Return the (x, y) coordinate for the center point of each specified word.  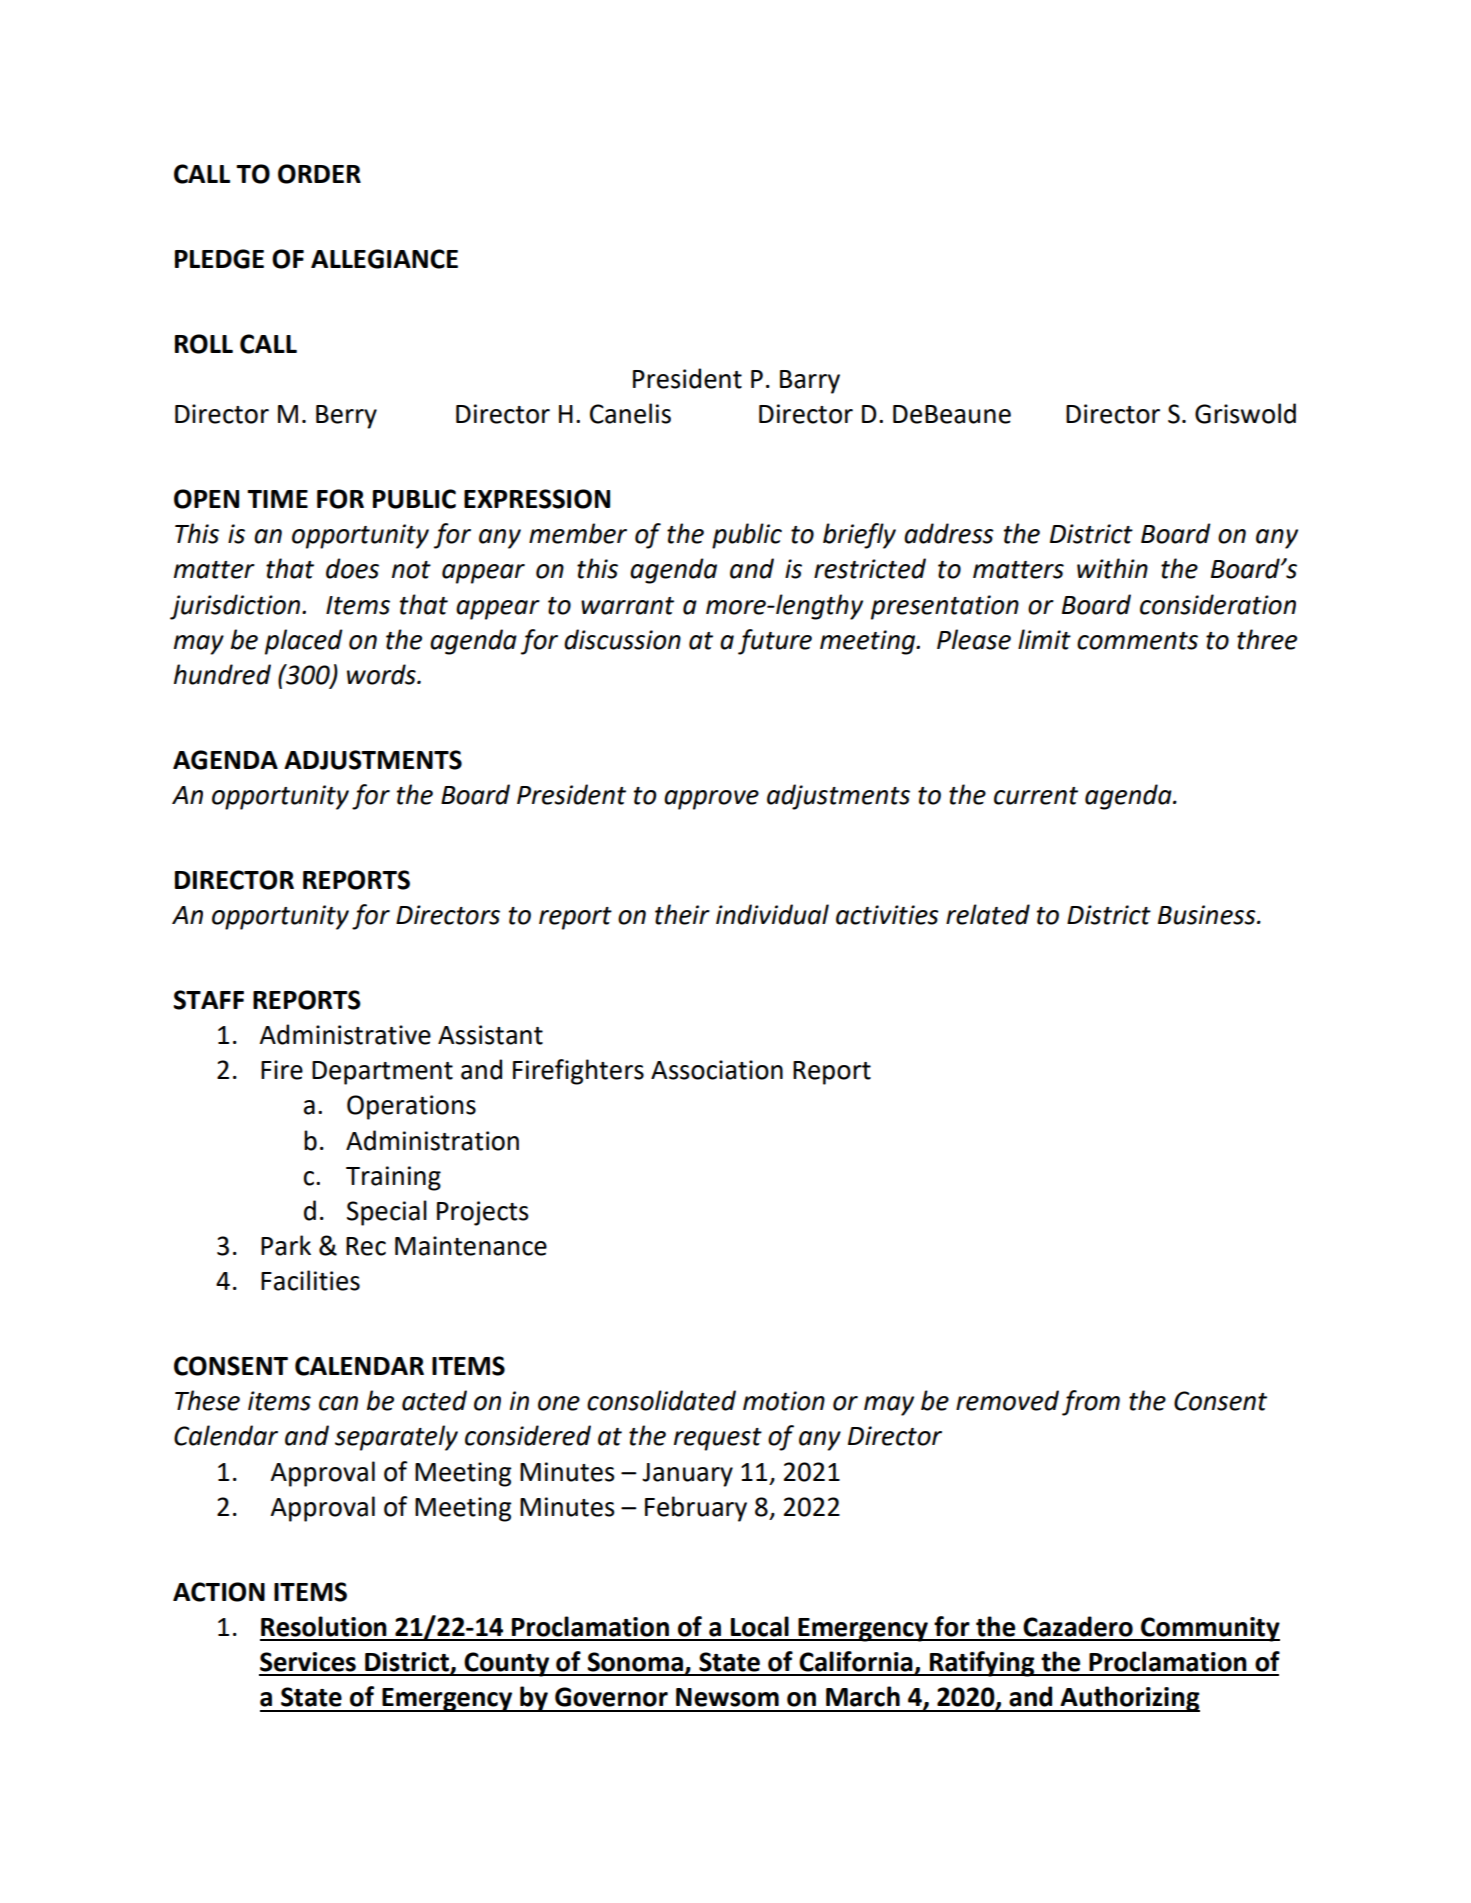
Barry (810, 382)
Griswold (1245, 413)
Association (717, 1070)
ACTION (219, 1592)
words (382, 674)
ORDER (319, 174)
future (775, 642)
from (1091, 1403)
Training (393, 1178)
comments (1137, 641)
